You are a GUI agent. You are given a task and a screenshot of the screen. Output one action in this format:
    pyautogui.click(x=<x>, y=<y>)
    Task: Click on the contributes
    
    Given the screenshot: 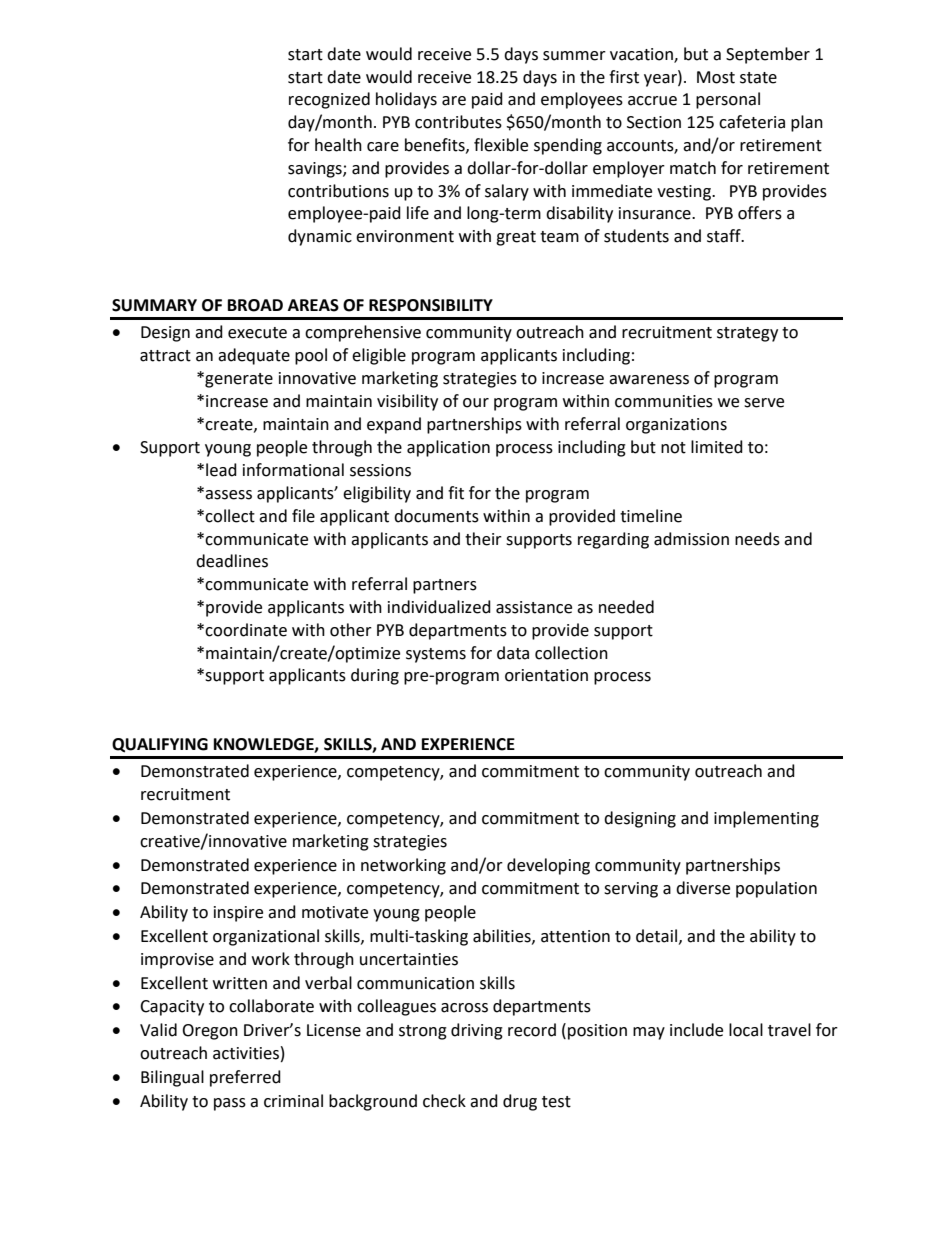 What is the action you would take?
    pyautogui.click(x=458, y=122)
